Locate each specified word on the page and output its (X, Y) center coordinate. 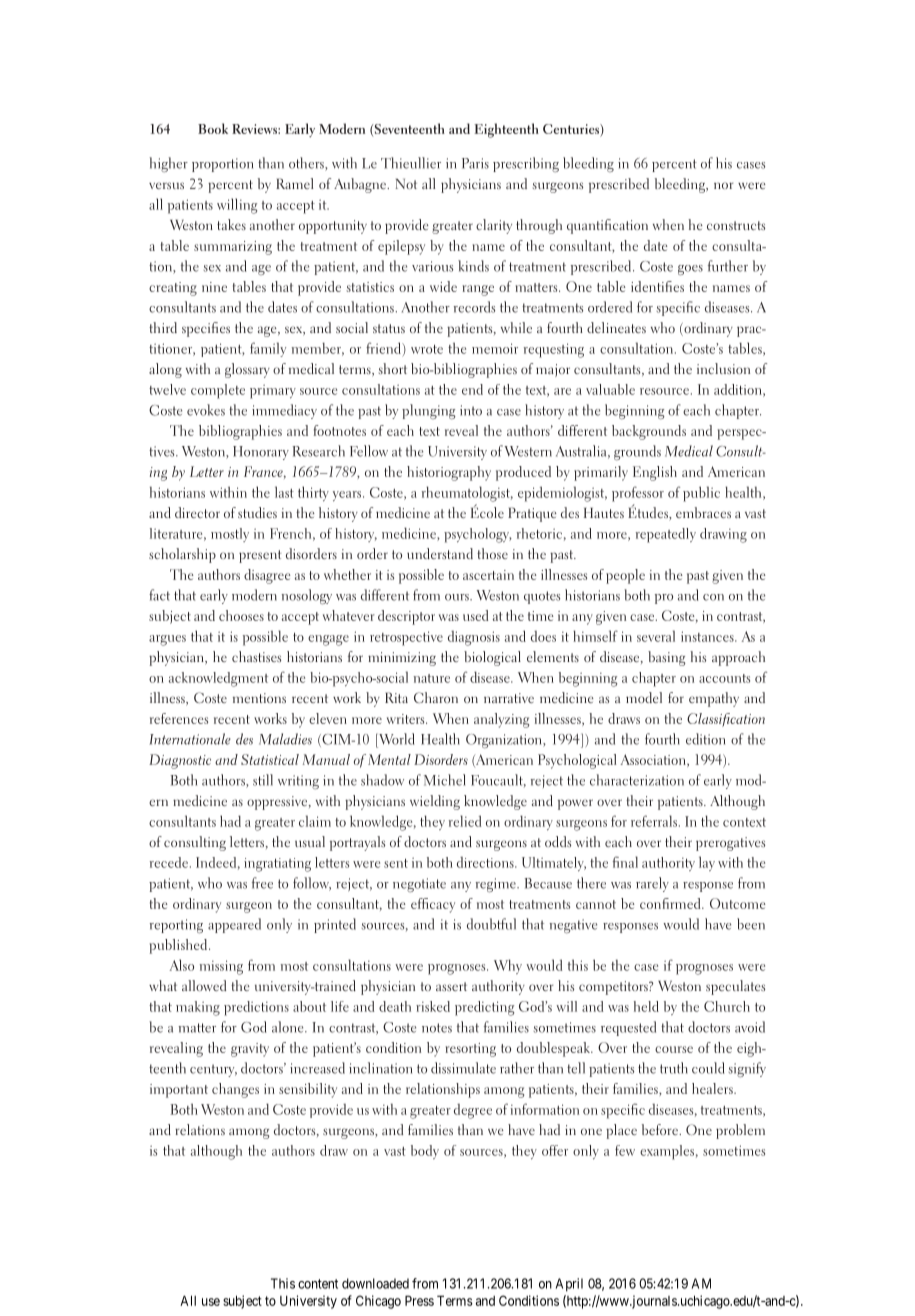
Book (213, 128)
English (655, 473)
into (471, 410)
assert (451, 986)
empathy (714, 699)
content (318, 1284)
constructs (736, 225)
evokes (206, 410)
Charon (436, 697)
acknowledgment (218, 679)
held (646, 1006)
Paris (475, 163)
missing (221, 967)
